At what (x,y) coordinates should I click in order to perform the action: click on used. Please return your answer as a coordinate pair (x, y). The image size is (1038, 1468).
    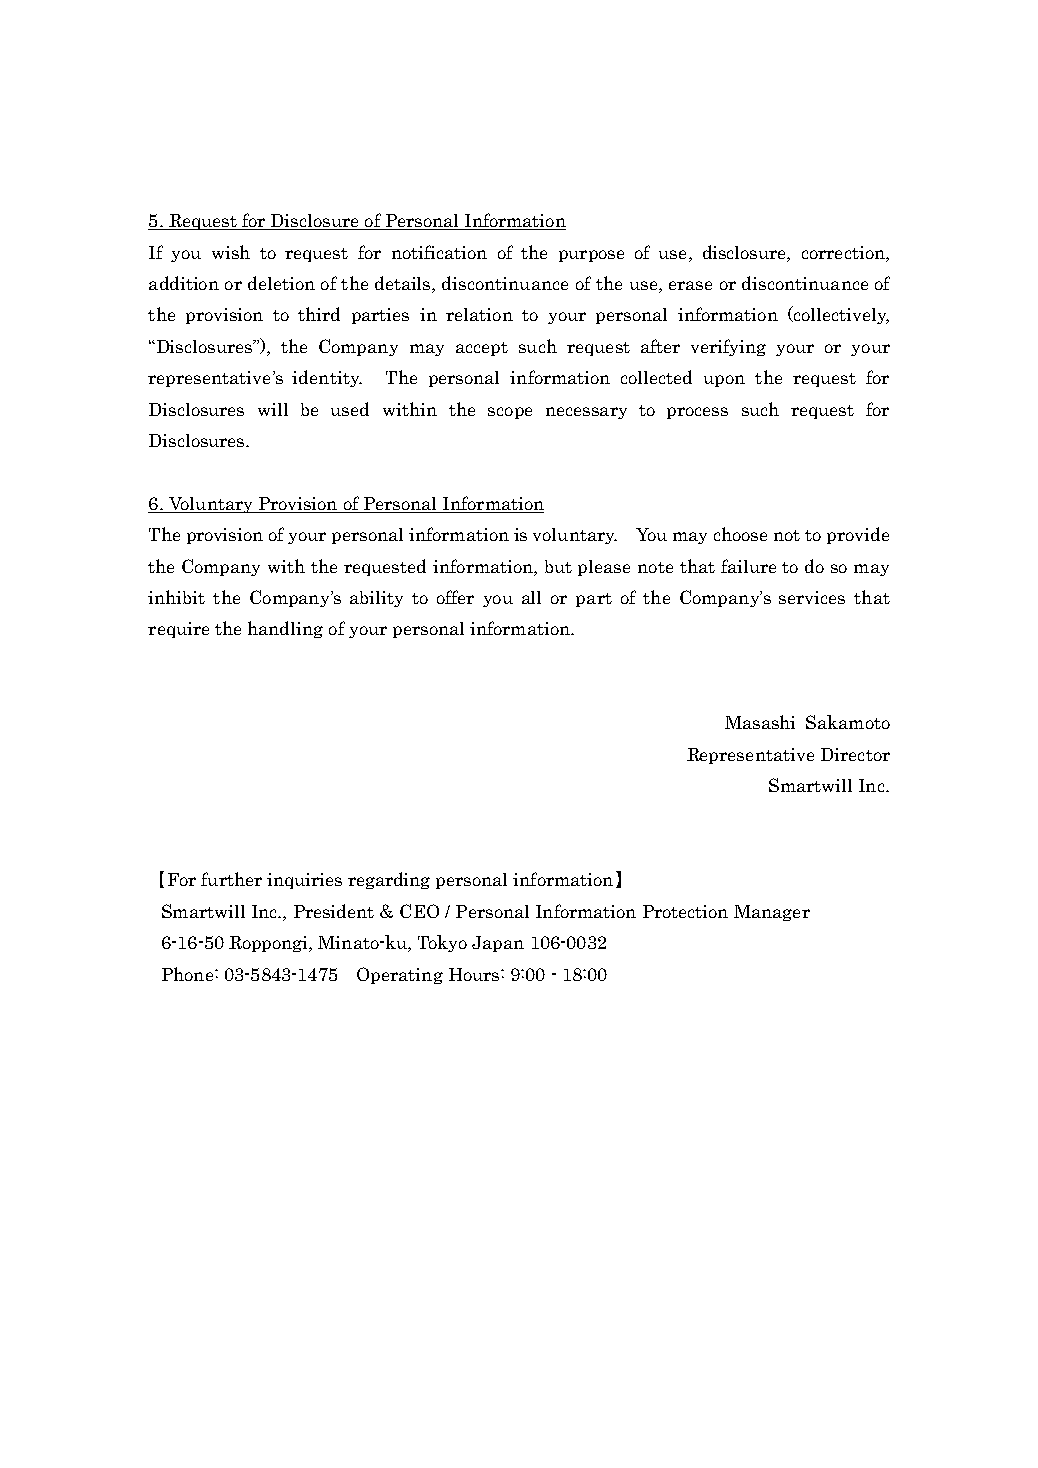
    Looking at the image, I should click on (350, 409).
